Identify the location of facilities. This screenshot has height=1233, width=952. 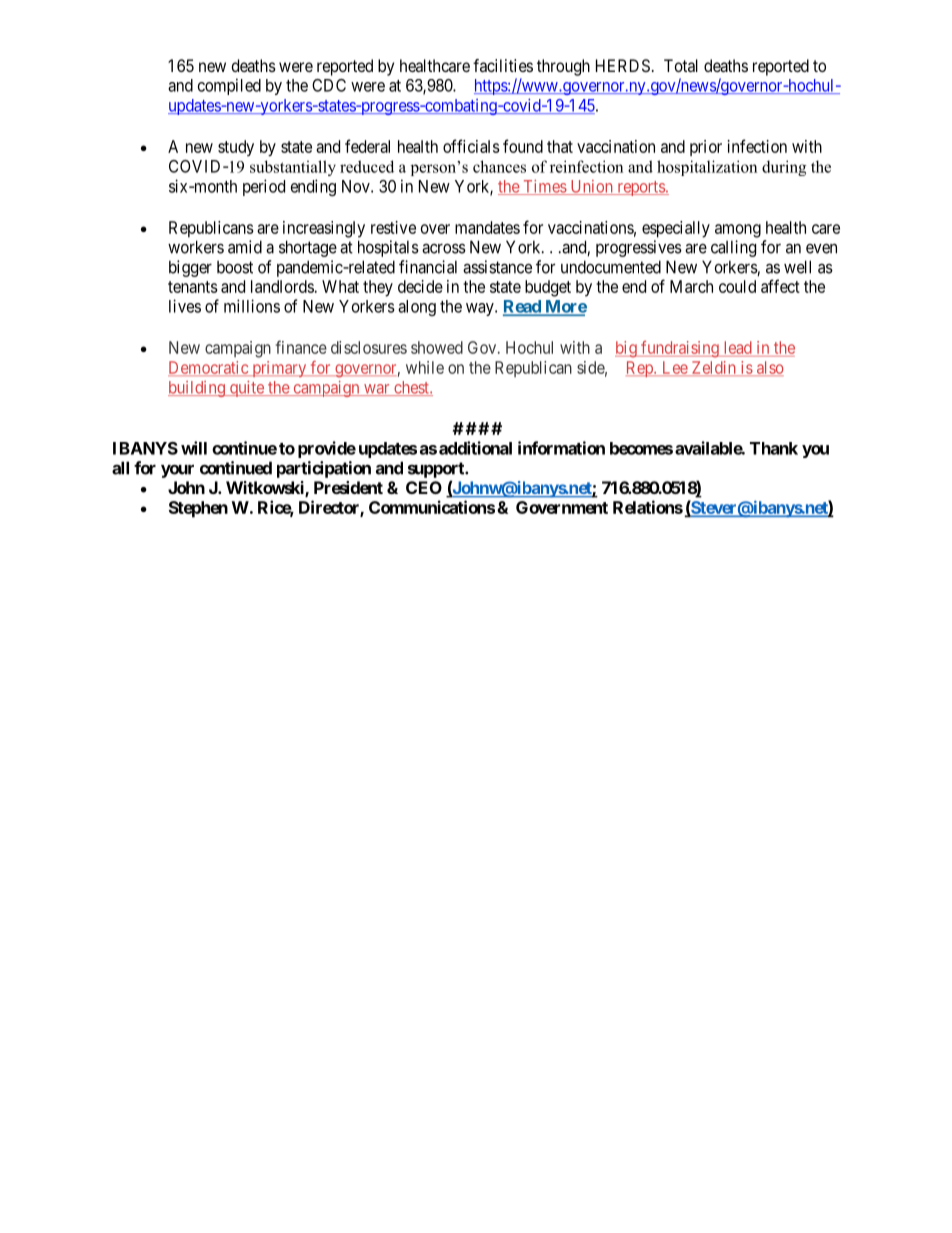
(503, 65).
